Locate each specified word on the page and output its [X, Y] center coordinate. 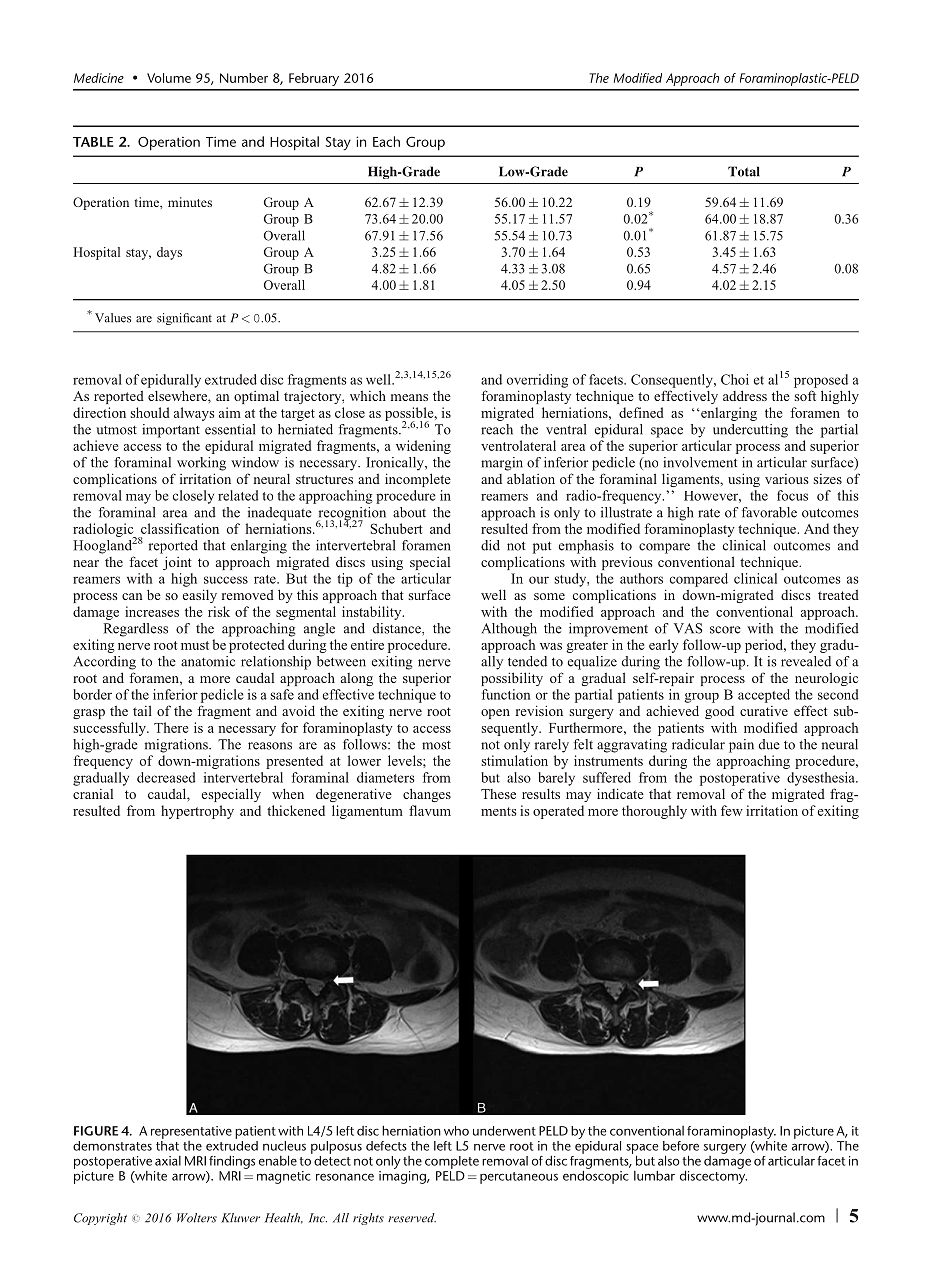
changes [427, 795]
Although [509, 630]
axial [168, 1161]
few [732, 810]
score [725, 630]
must [195, 645]
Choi [735, 379]
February [314, 79]
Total [744, 171]
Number [244, 78]
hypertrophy [197, 812]
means [409, 397]
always [194, 414]
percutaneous [519, 1178]
